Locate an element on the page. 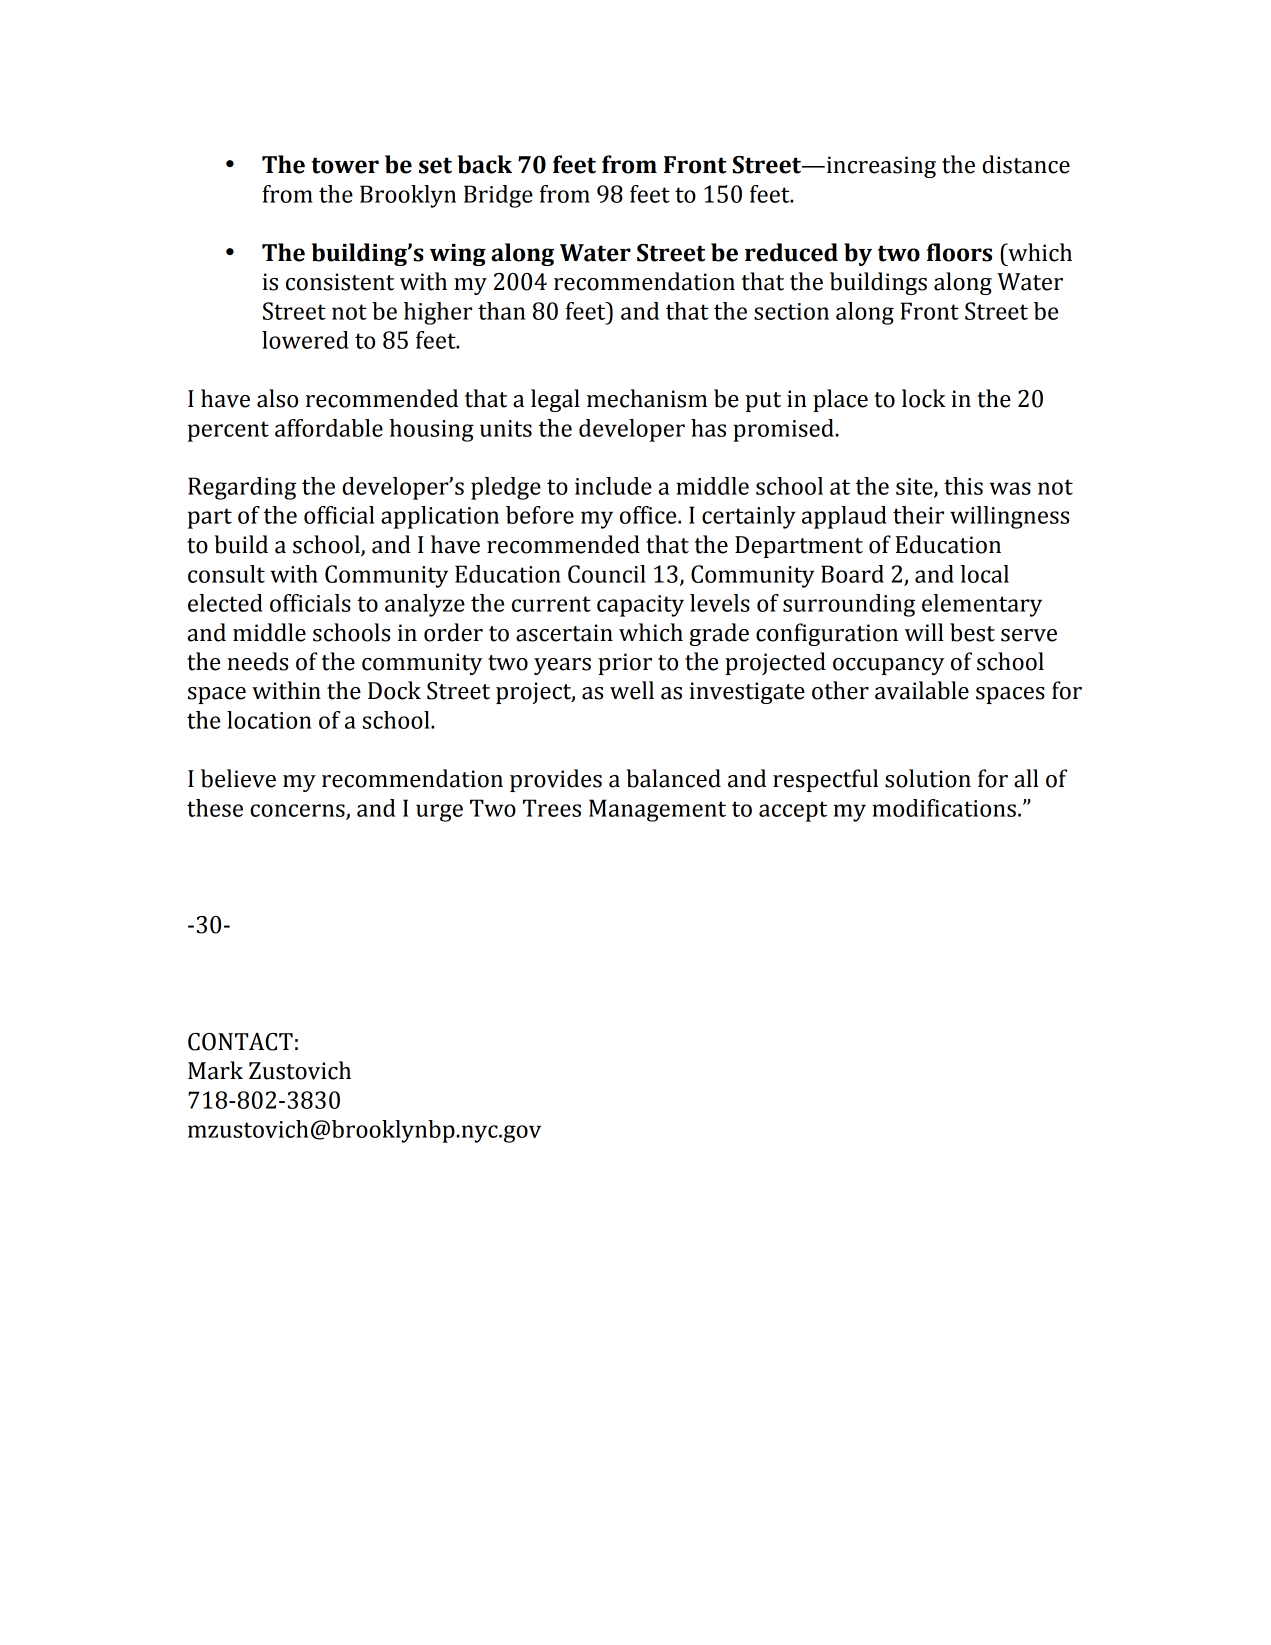 The width and height of the image is (1271, 1645). modifications is located at coordinates (944, 808).
